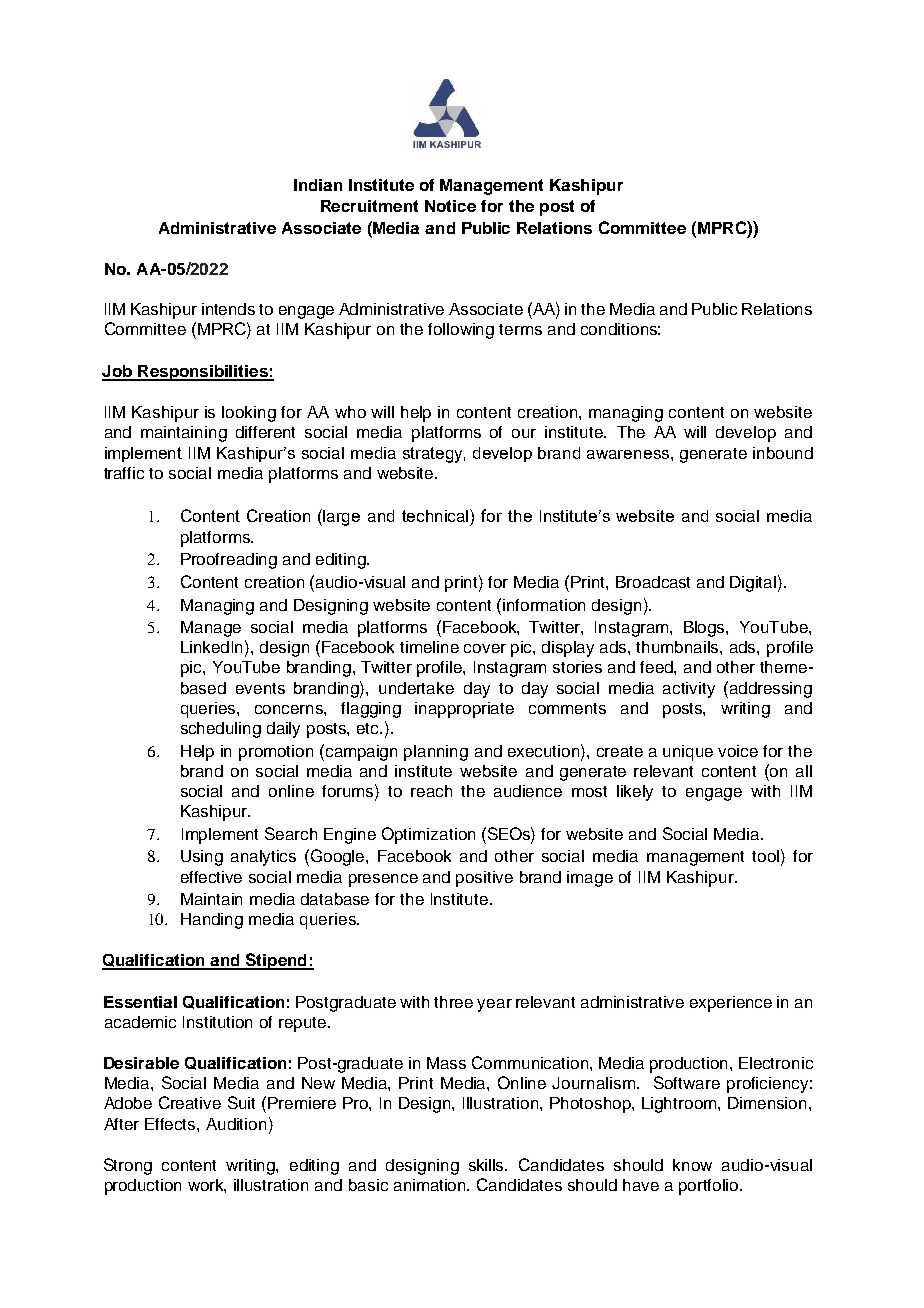 The width and height of the screenshot is (924, 1308). Describe the element at coordinates (428, 835) in the screenshot. I see `Optimization` at that location.
